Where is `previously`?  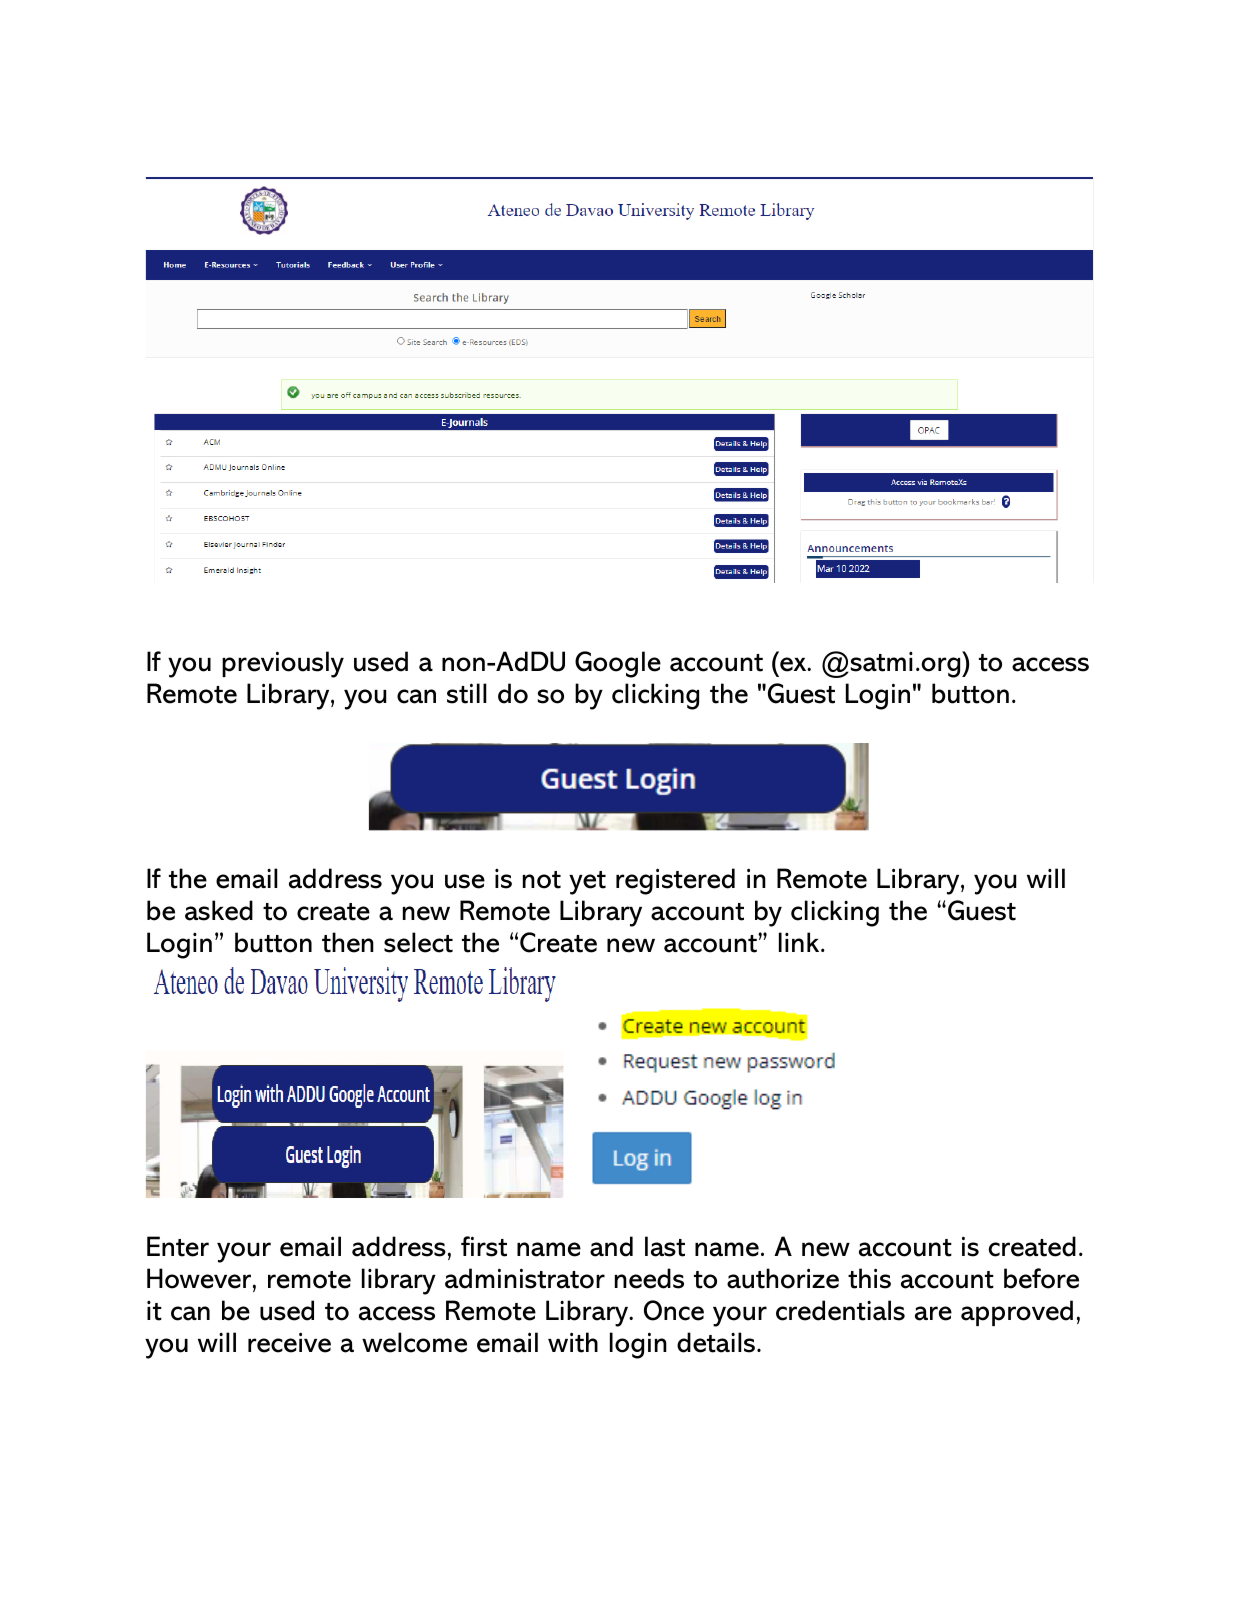
previously is located at coordinates (283, 664).
